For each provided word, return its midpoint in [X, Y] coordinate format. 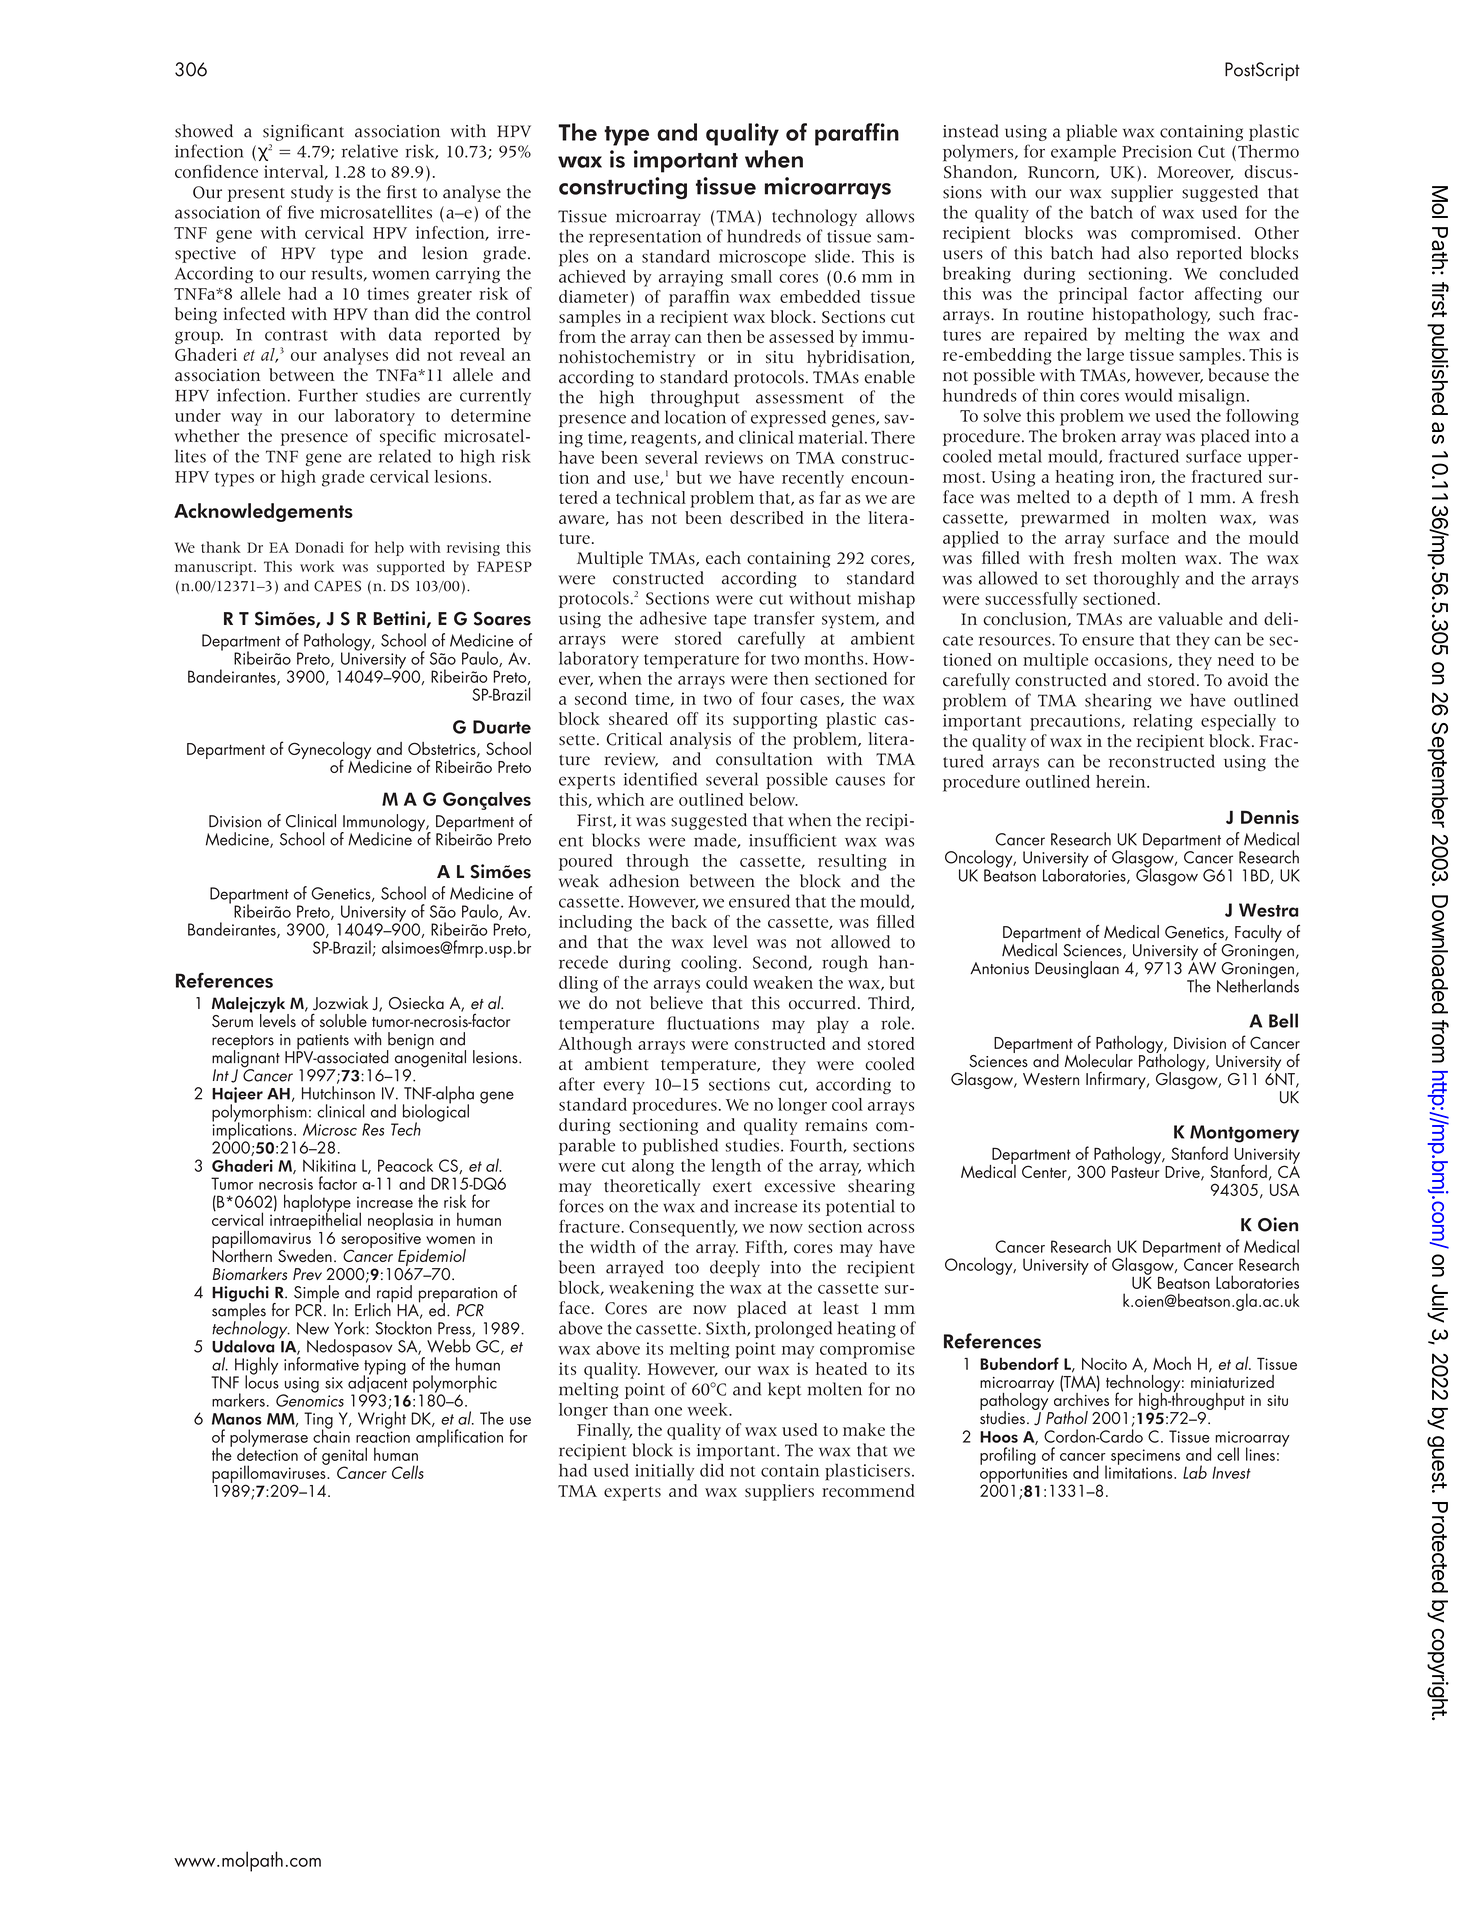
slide [832, 256]
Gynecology [329, 751]
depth [1135, 498]
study [312, 193]
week [708, 1409]
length [736, 1167]
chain [331, 1435]
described [767, 517]
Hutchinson [338, 1093]
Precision [1157, 151]
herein [1122, 781]
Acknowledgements [263, 512]
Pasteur [1135, 1170]
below [773, 799]
